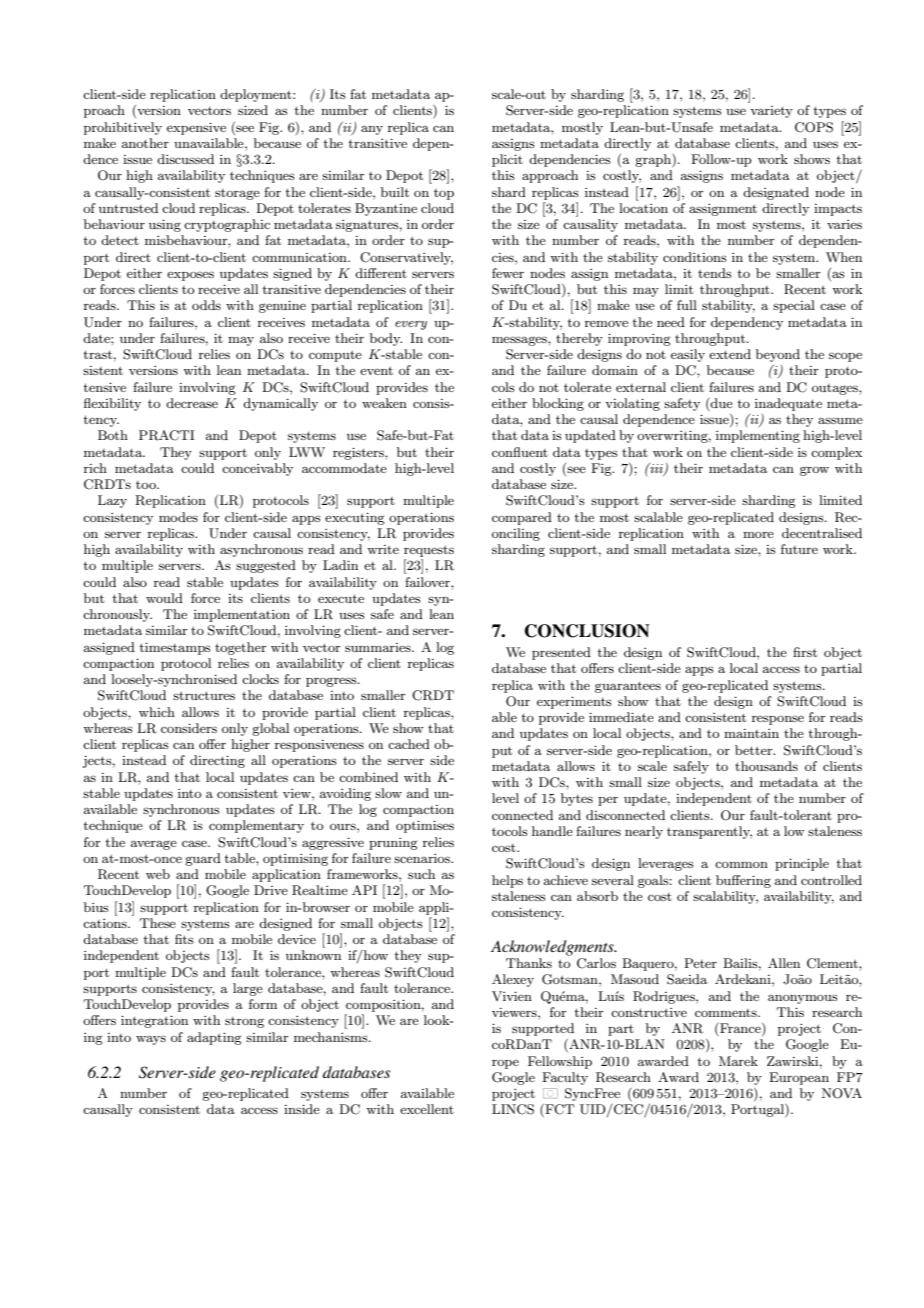  What do you see at coordinates (157, 712) in the image?
I see `which` at bounding box center [157, 712].
